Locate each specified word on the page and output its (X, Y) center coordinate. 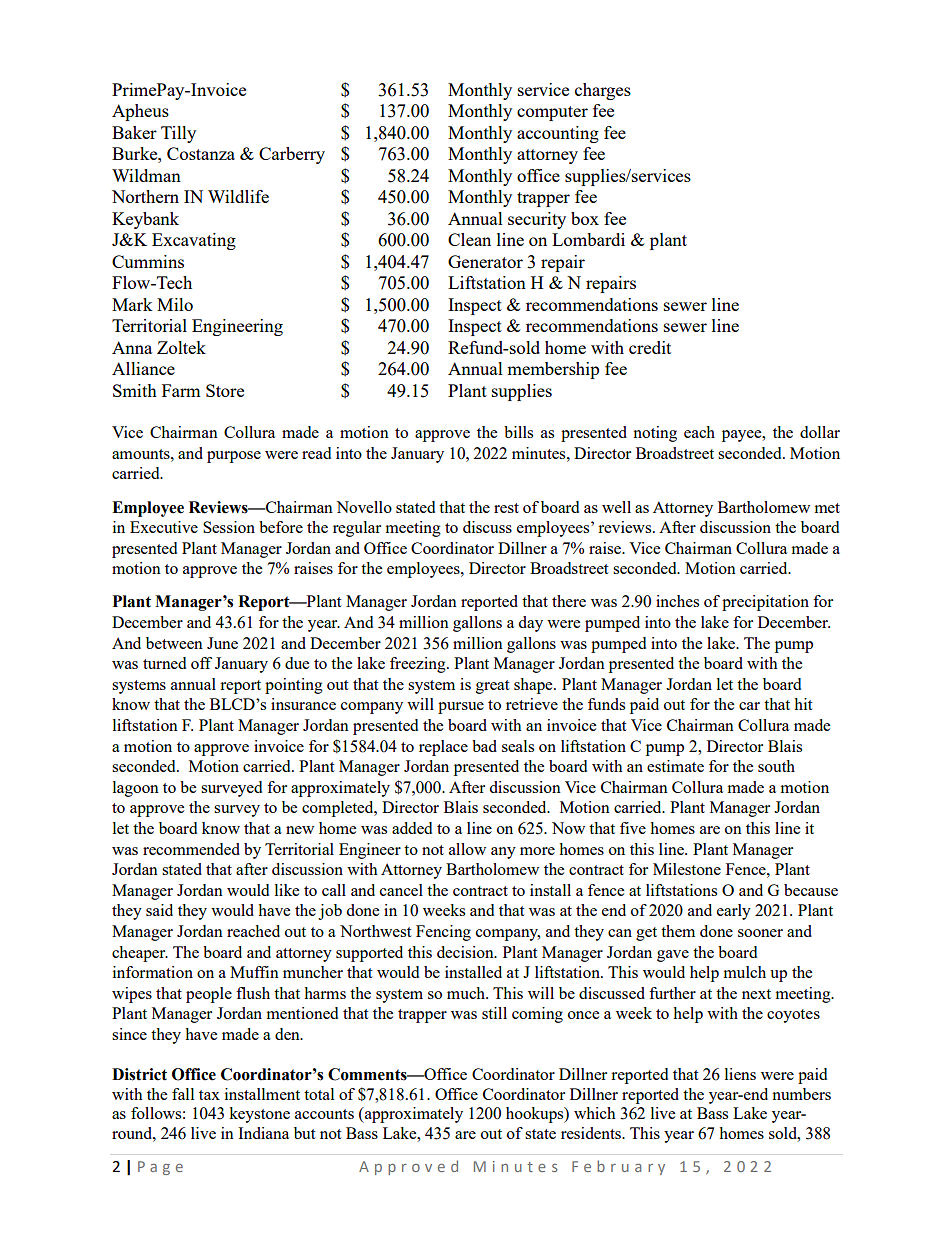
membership (553, 370)
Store (225, 390)
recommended (191, 849)
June (222, 643)
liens (740, 1074)
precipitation (765, 603)
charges (603, 91)
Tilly (178, 134)
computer (552, 113)
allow (467, 849)
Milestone (687, 869)
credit (650, 347)
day (530, 624)
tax (209, 1095)
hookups (536, 1115)
